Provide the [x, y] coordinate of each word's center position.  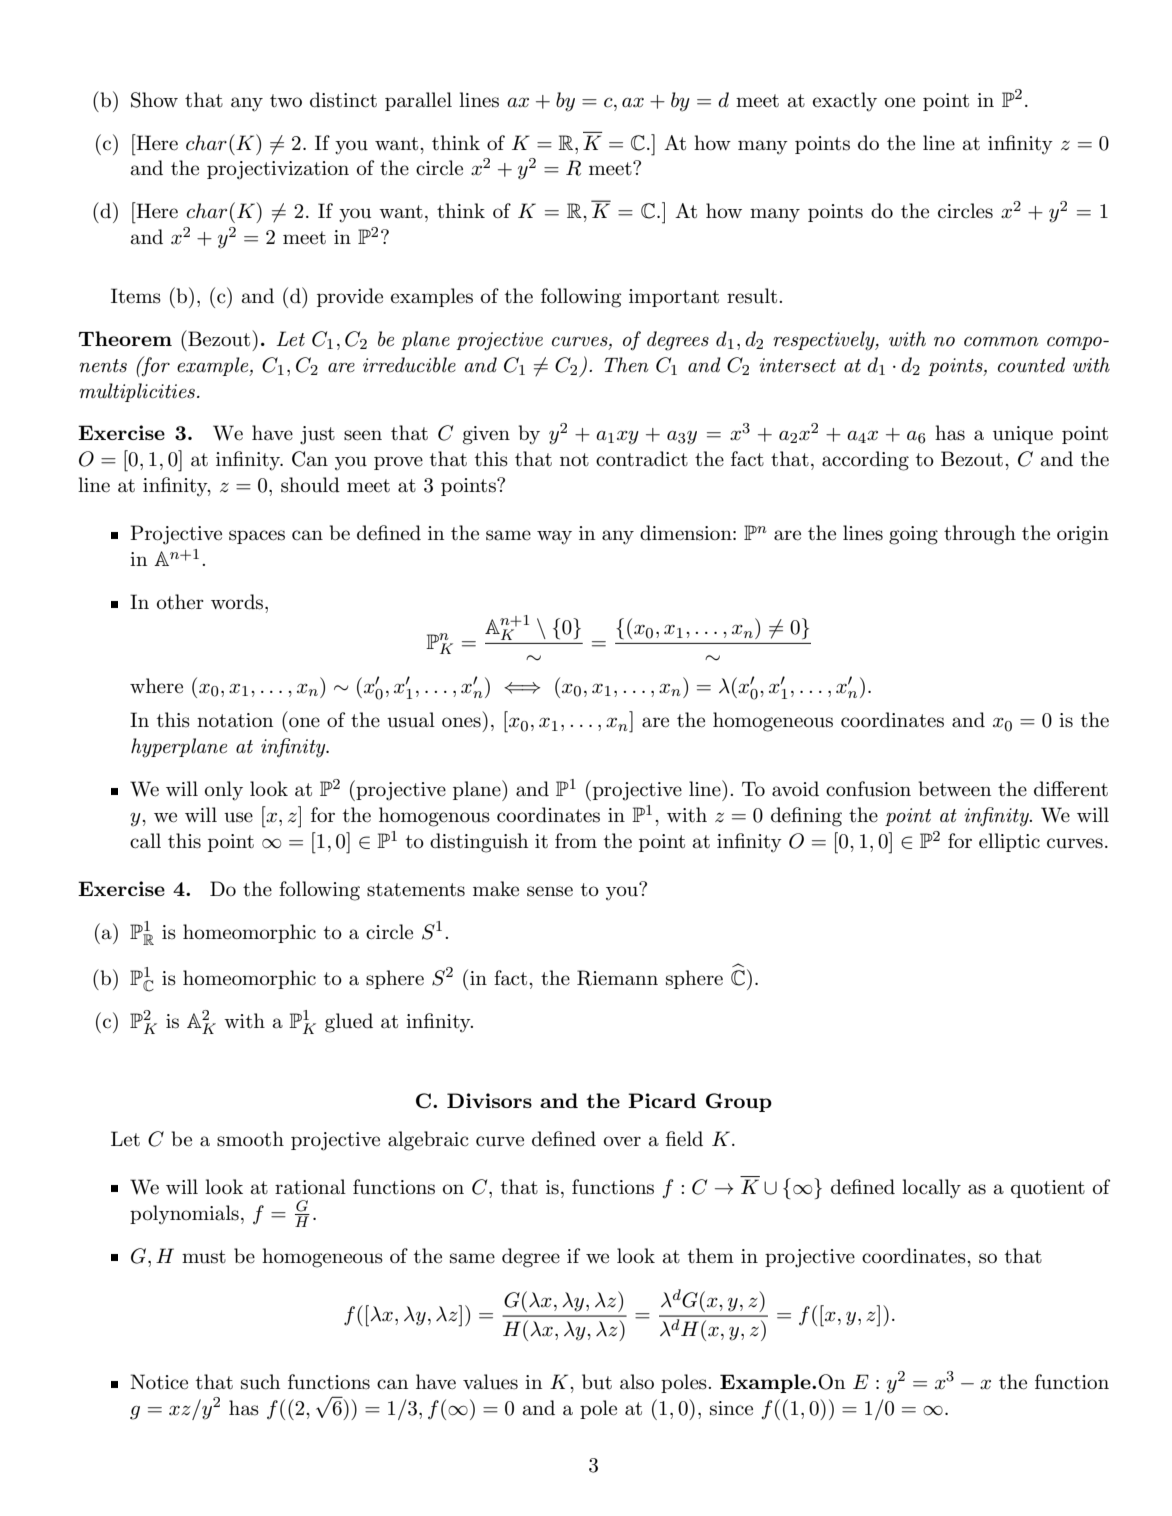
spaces [257, 537]
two [286, 101]
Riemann [617, 978]
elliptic [1009, 842]
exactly [845, 102]
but [597, 1382]
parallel [418, 101]
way [554, 537]
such [260, 1382]
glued [349, 1023]
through [980, 535]
